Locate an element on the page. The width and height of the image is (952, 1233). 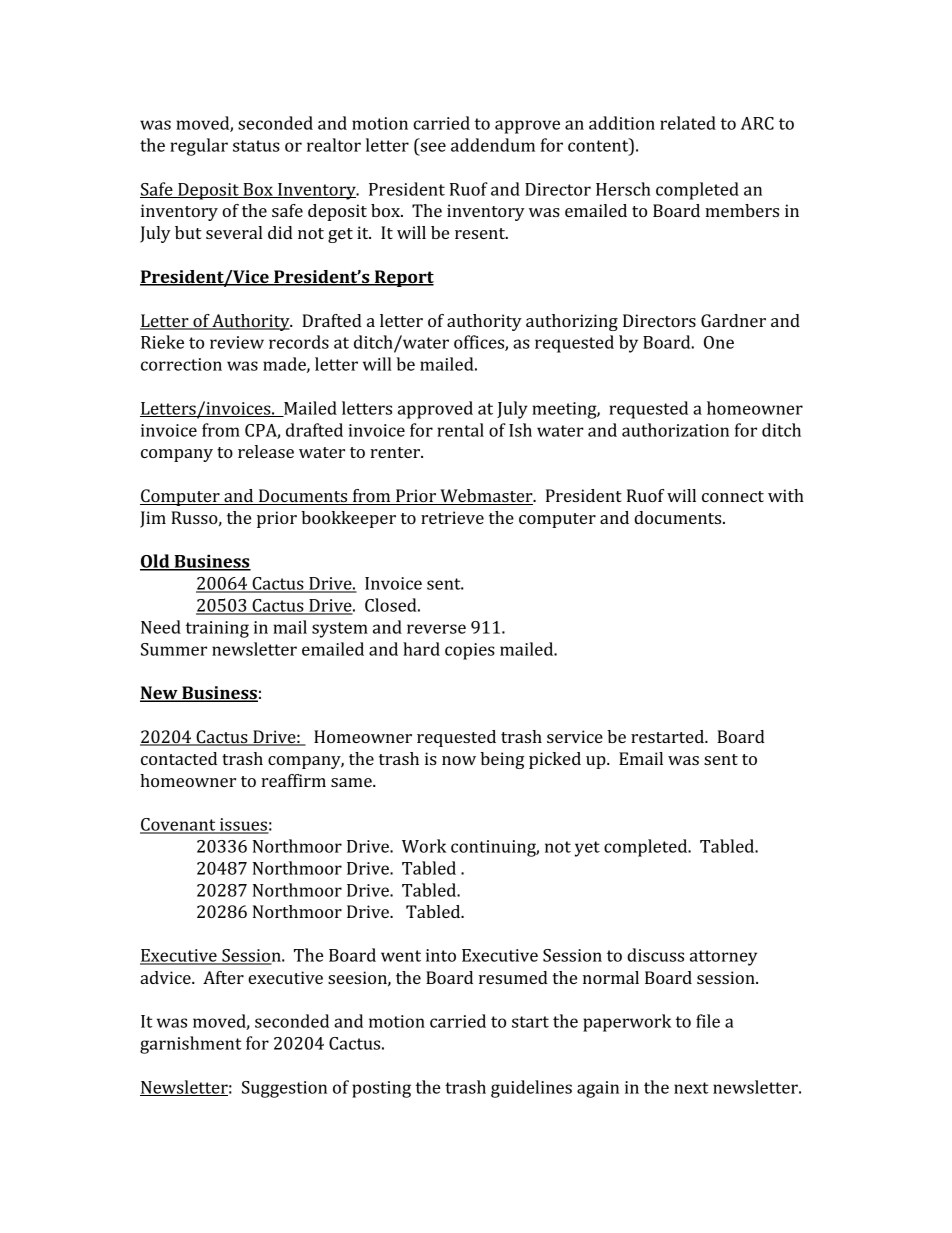
guidelines is located at coordinates (531, 1089).
